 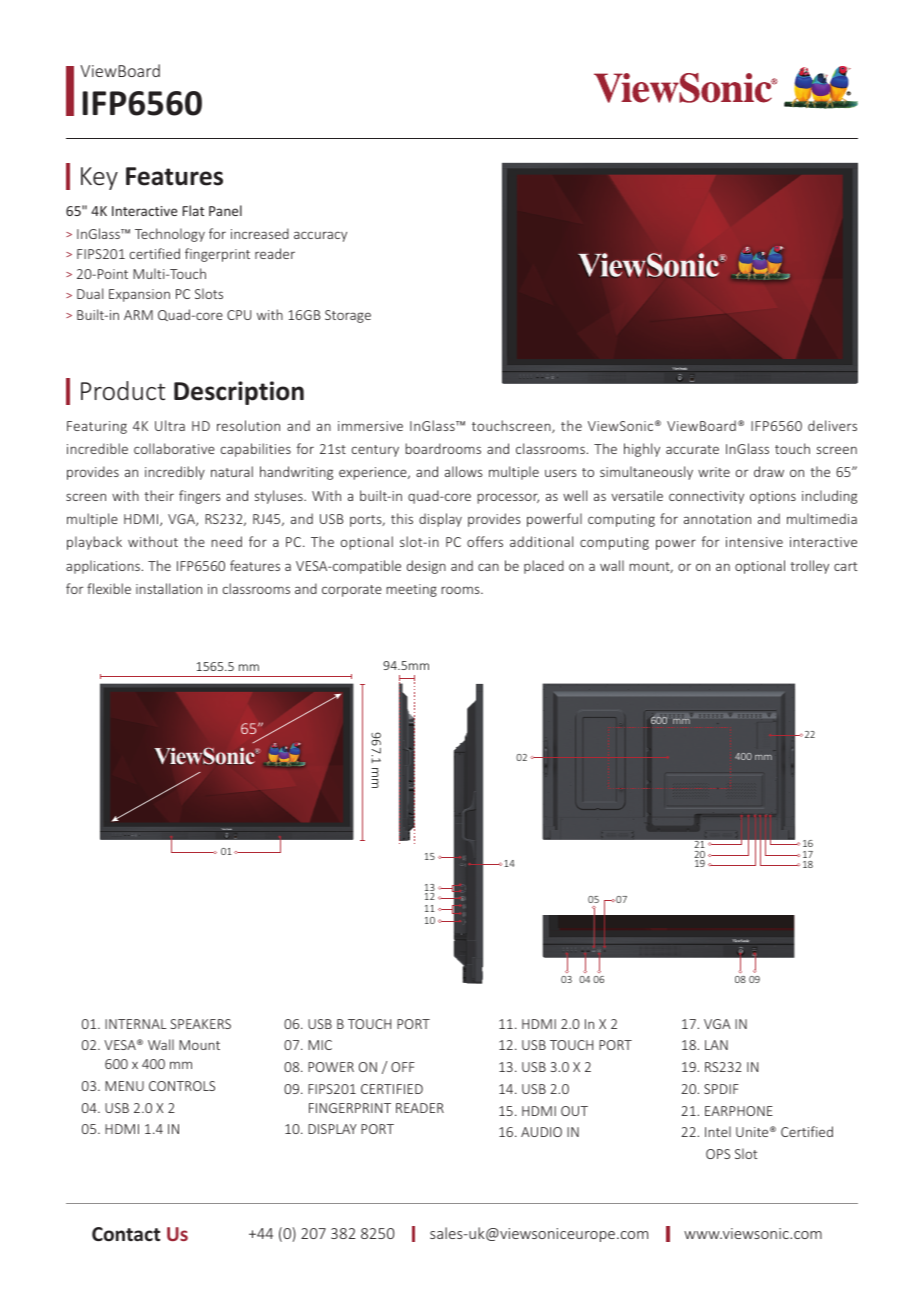 I want to click on meeting, so click(x=411, y=590).
